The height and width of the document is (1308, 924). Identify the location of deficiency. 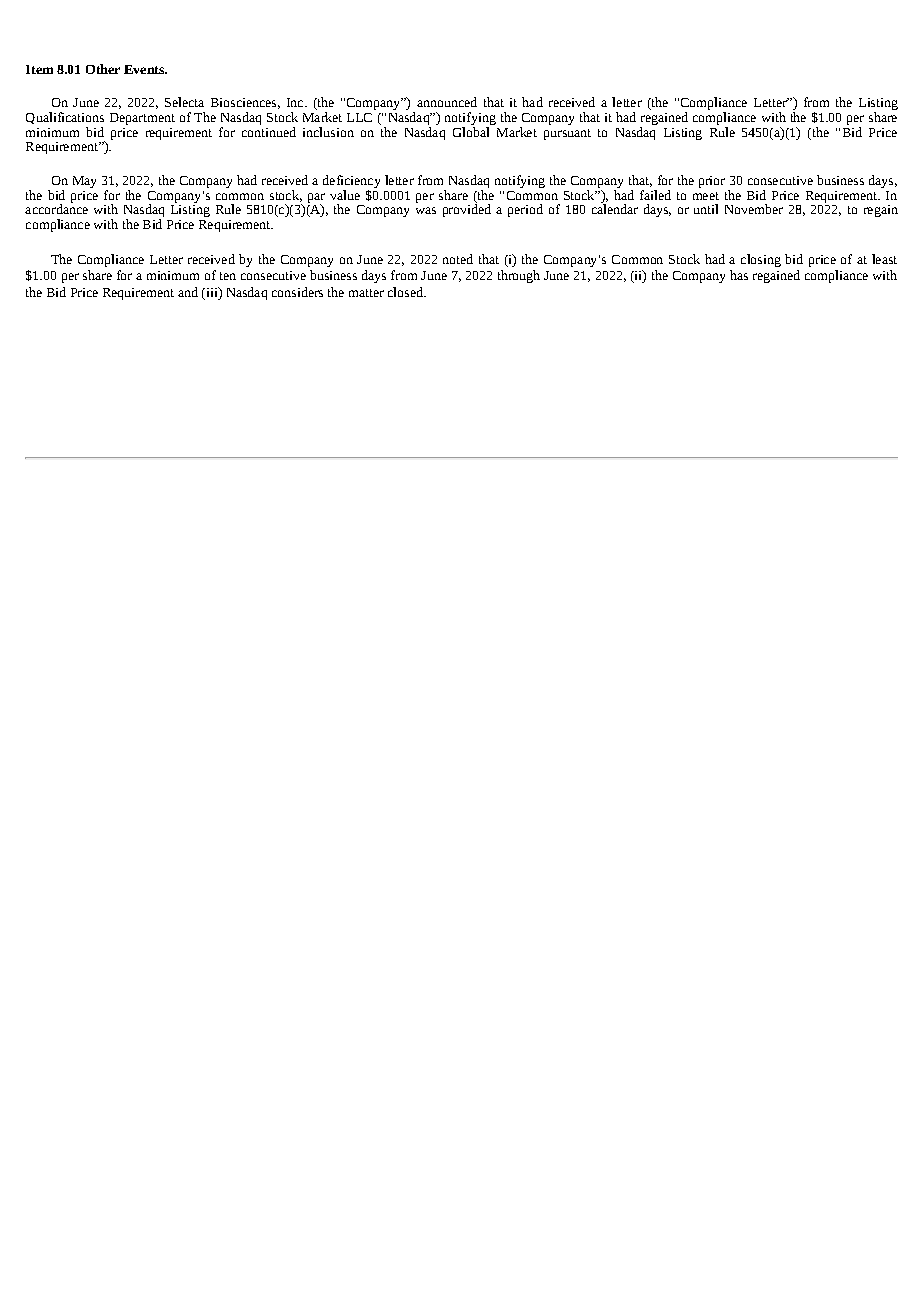
(351, 181).
